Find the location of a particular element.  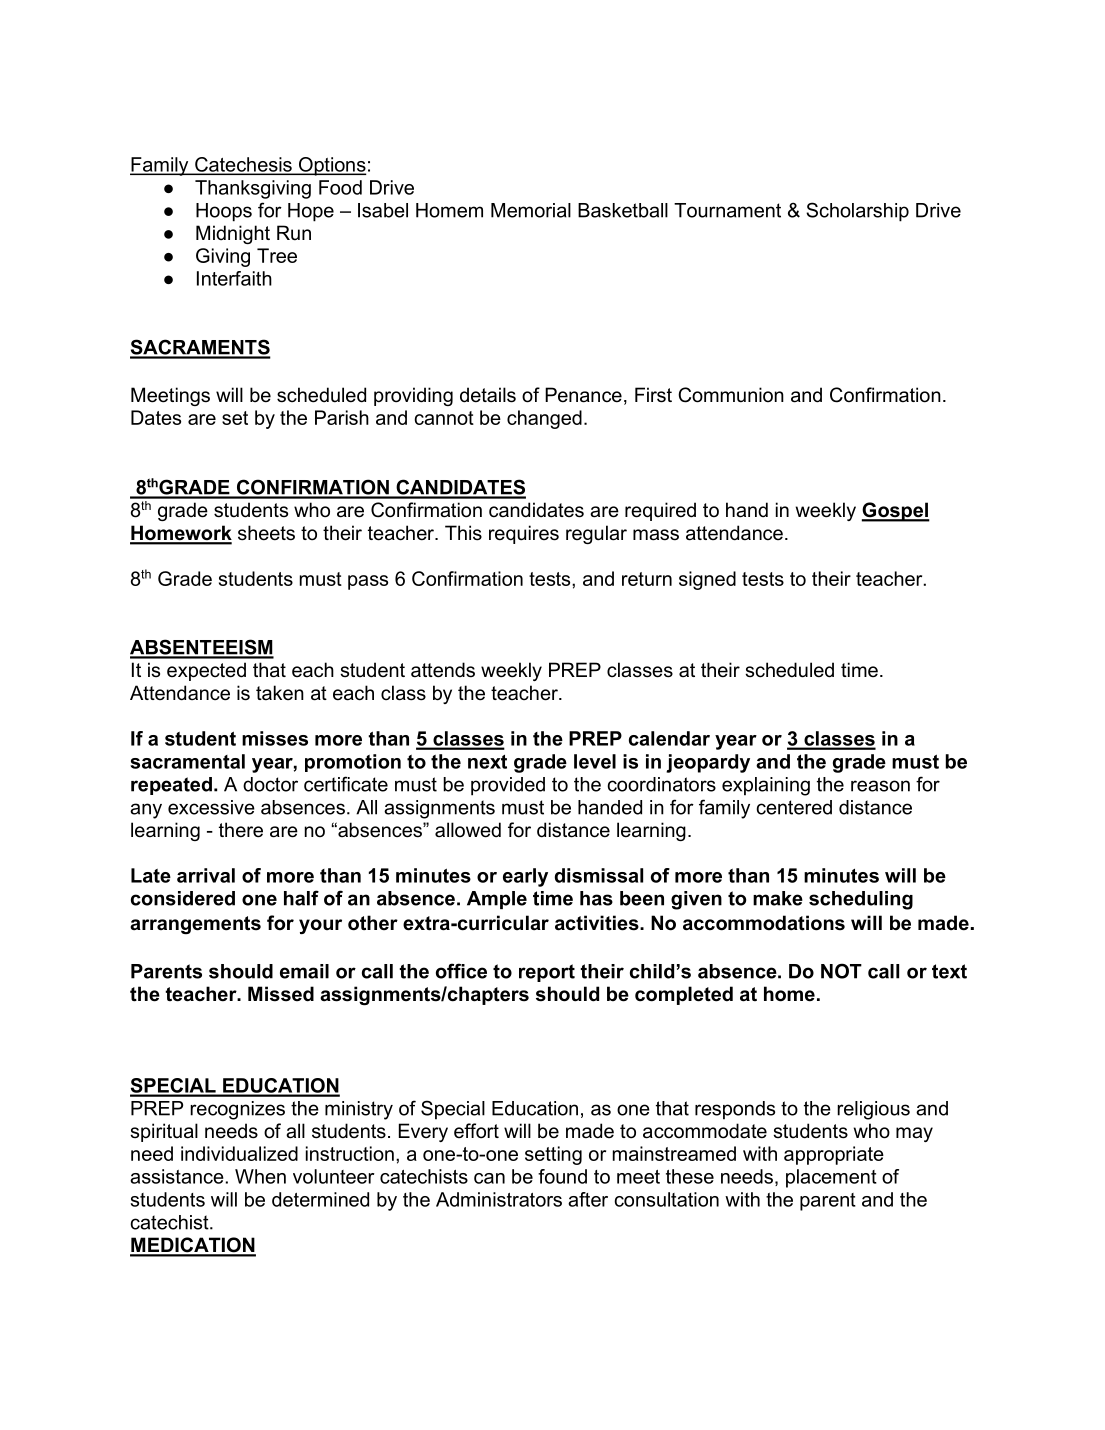

found is located at coordinates (562, 1176).
